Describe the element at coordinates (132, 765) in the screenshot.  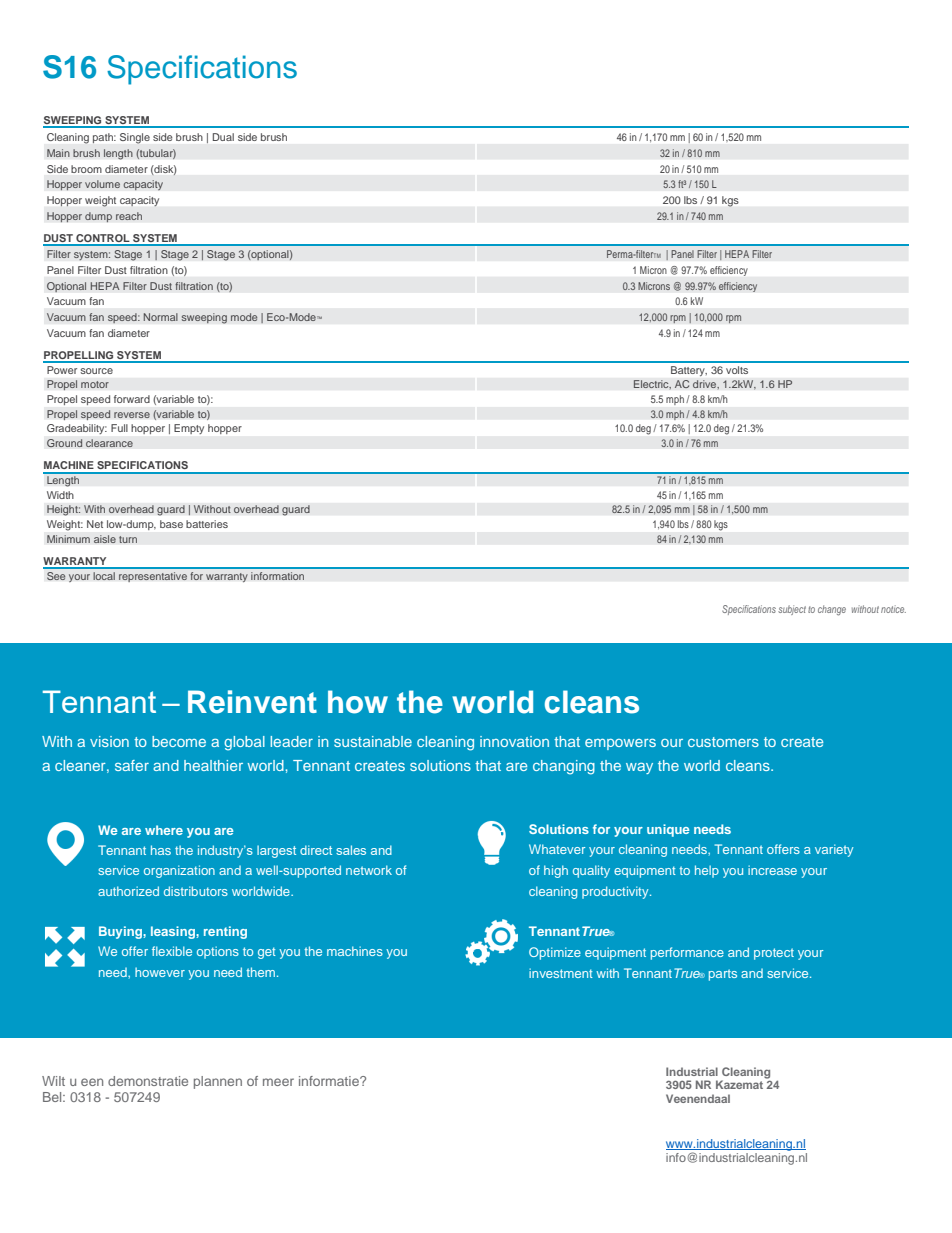
I see `safer` at that location.
